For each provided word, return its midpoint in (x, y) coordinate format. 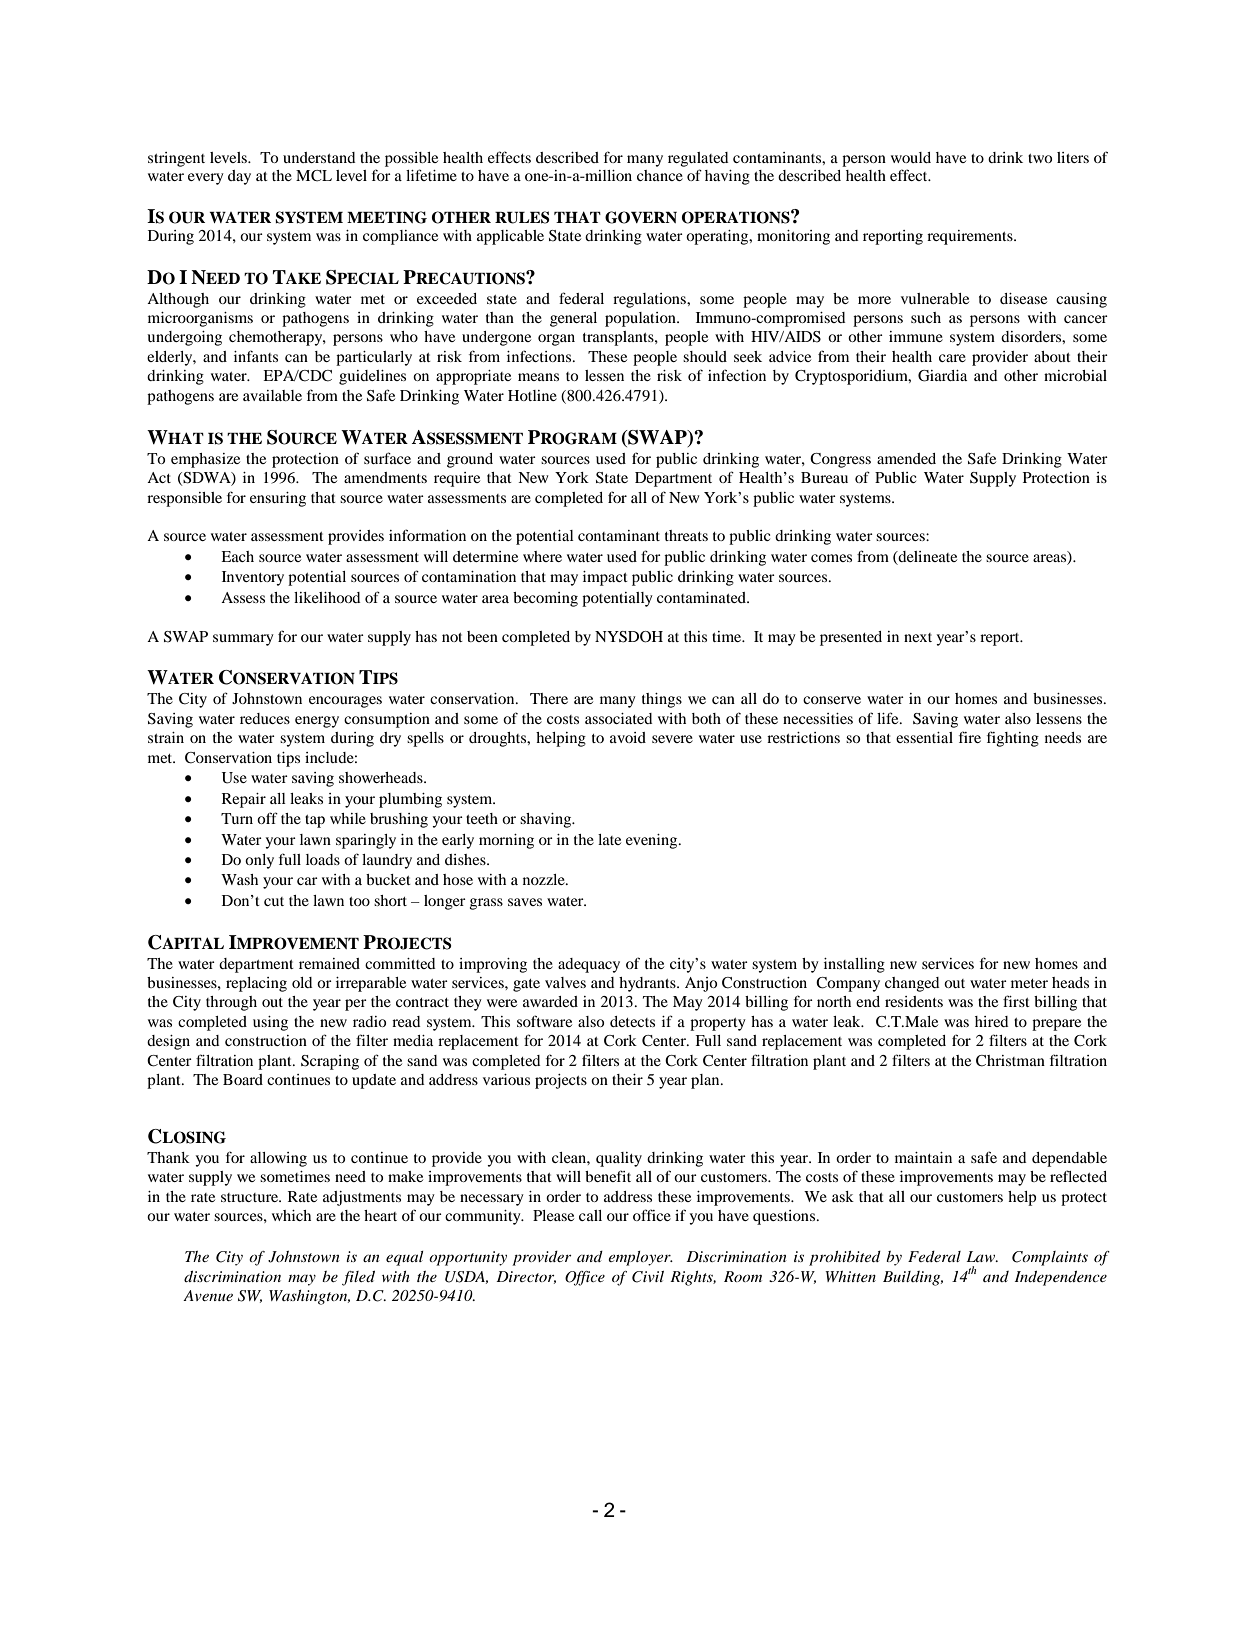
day (239, 177)
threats (686, 535)
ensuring (278, 499)
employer (640, 1258)
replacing (256, 984)
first (1016, 1001)
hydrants (648, 984)
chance (660, 175)
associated (619, 718)
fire (970, 737)
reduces (265, 718)
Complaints (1050, 1258)
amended (906, 458)
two (1040, 158)
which (291, 1215)
